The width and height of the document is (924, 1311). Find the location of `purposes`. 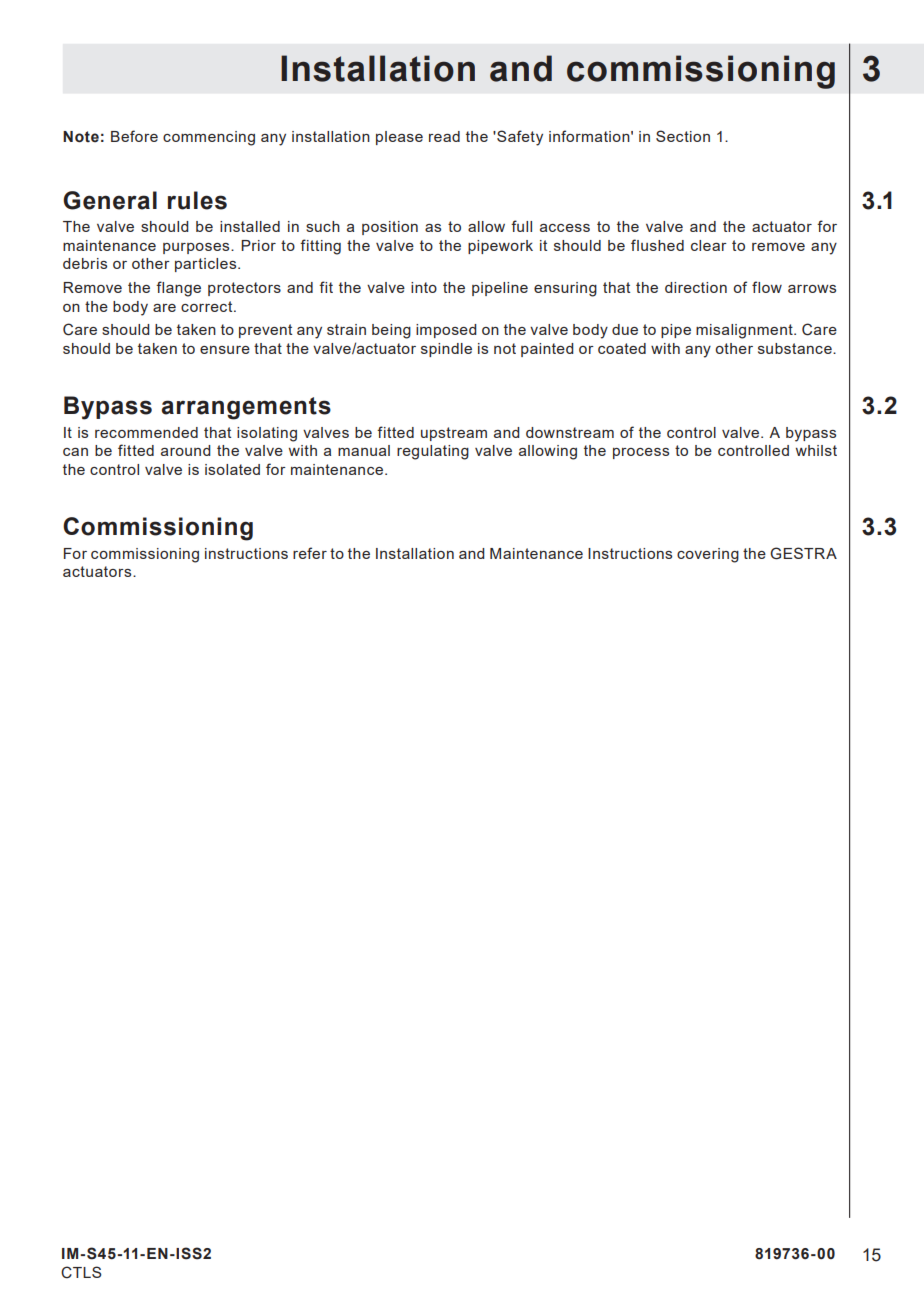

purposes is located at coordinates (197, 248).
